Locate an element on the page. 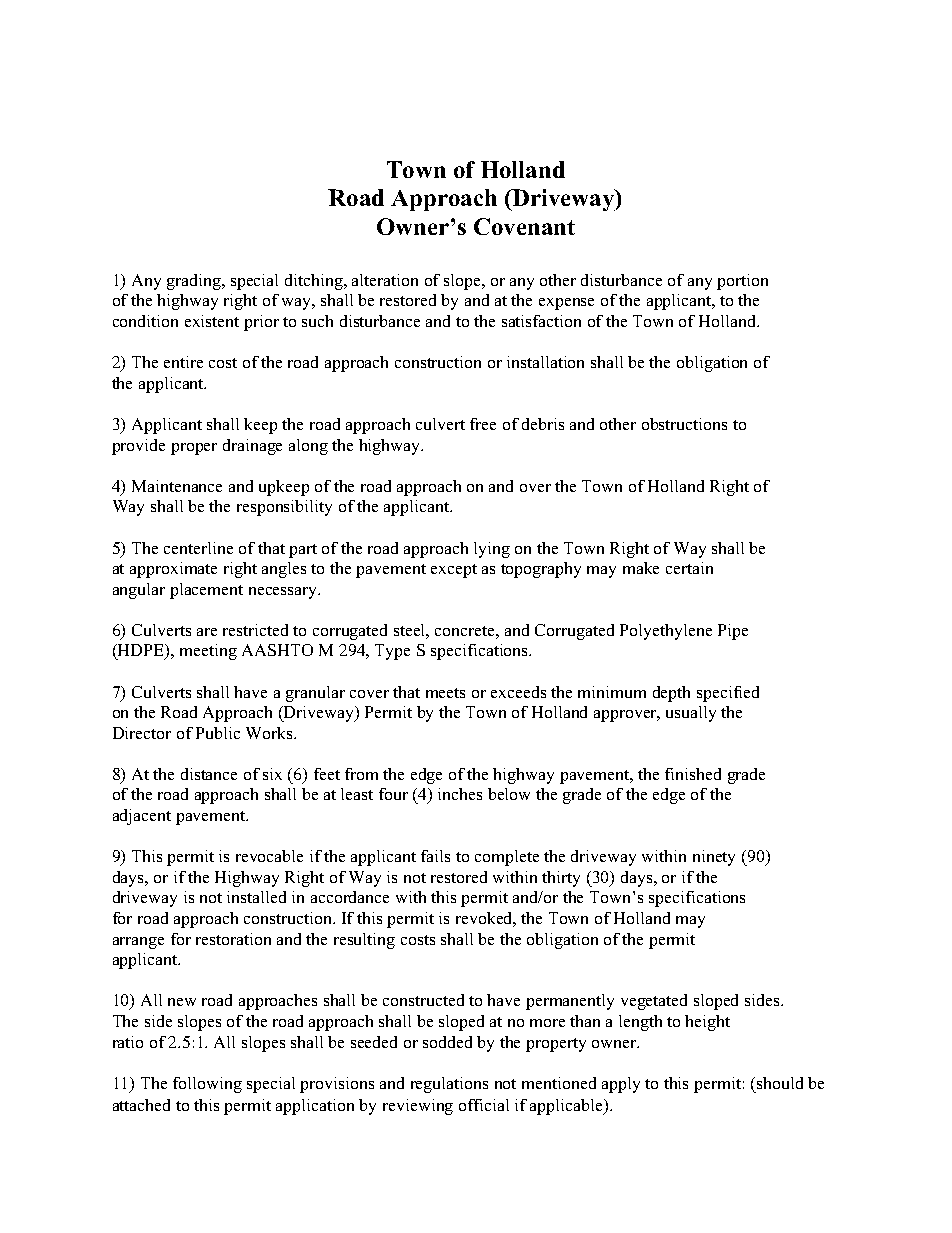 The height and width of the image is (1233, 952). ninety is located at coordinates (714, 858).
